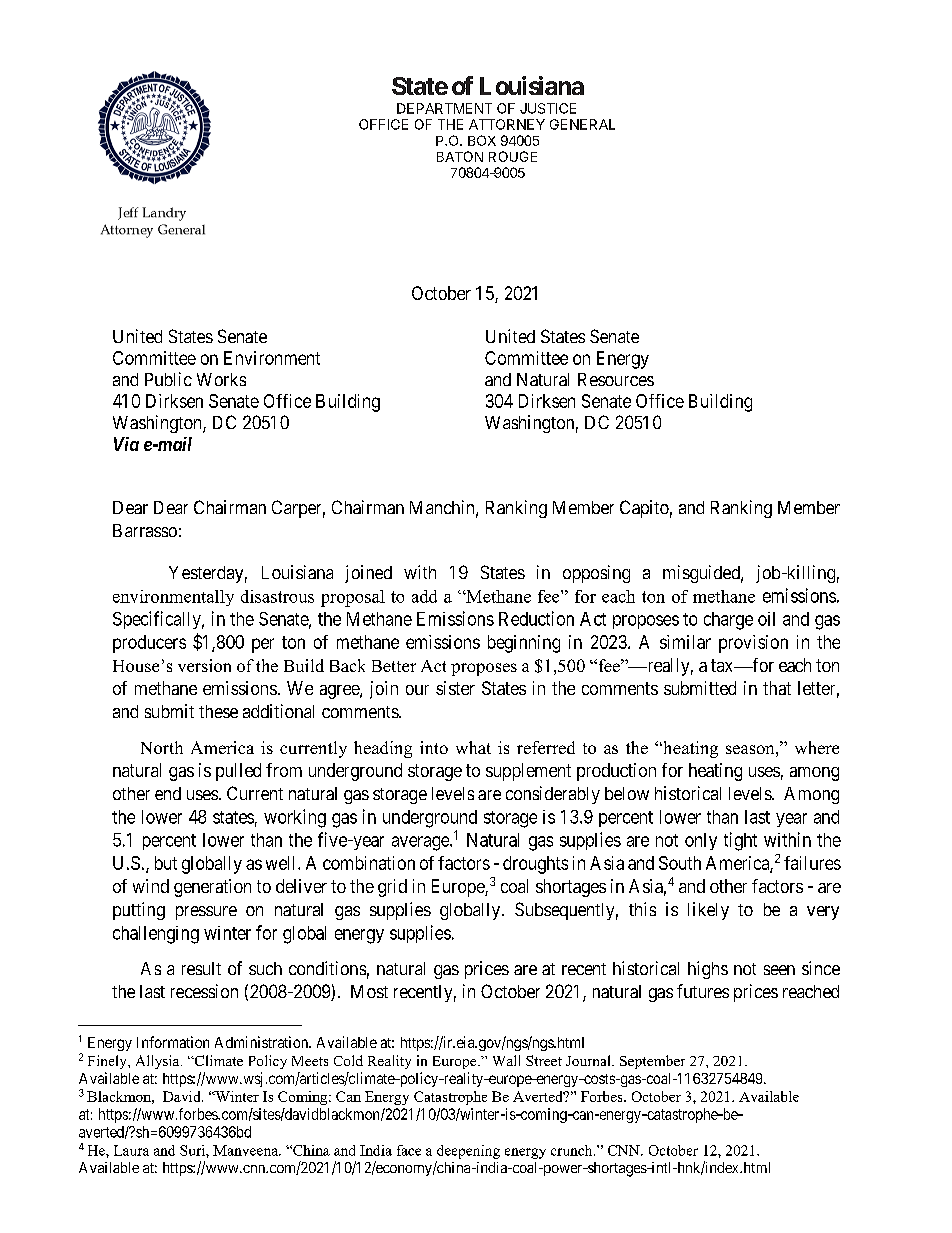  I want to click on droughts, so click(535, 865).
